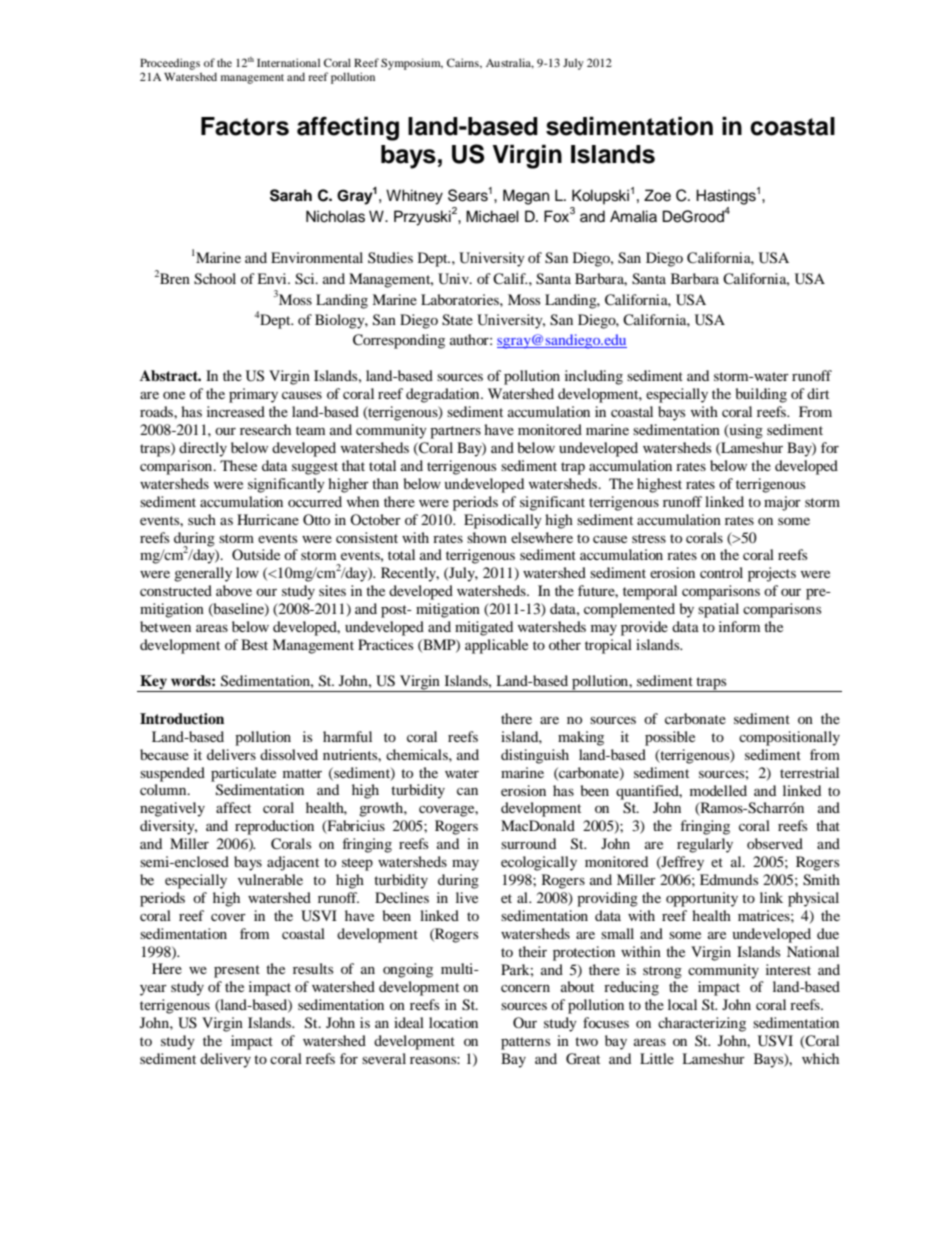  Describe the element at coordinates (721, 572) in the screenshot. I see `control` at that location.
